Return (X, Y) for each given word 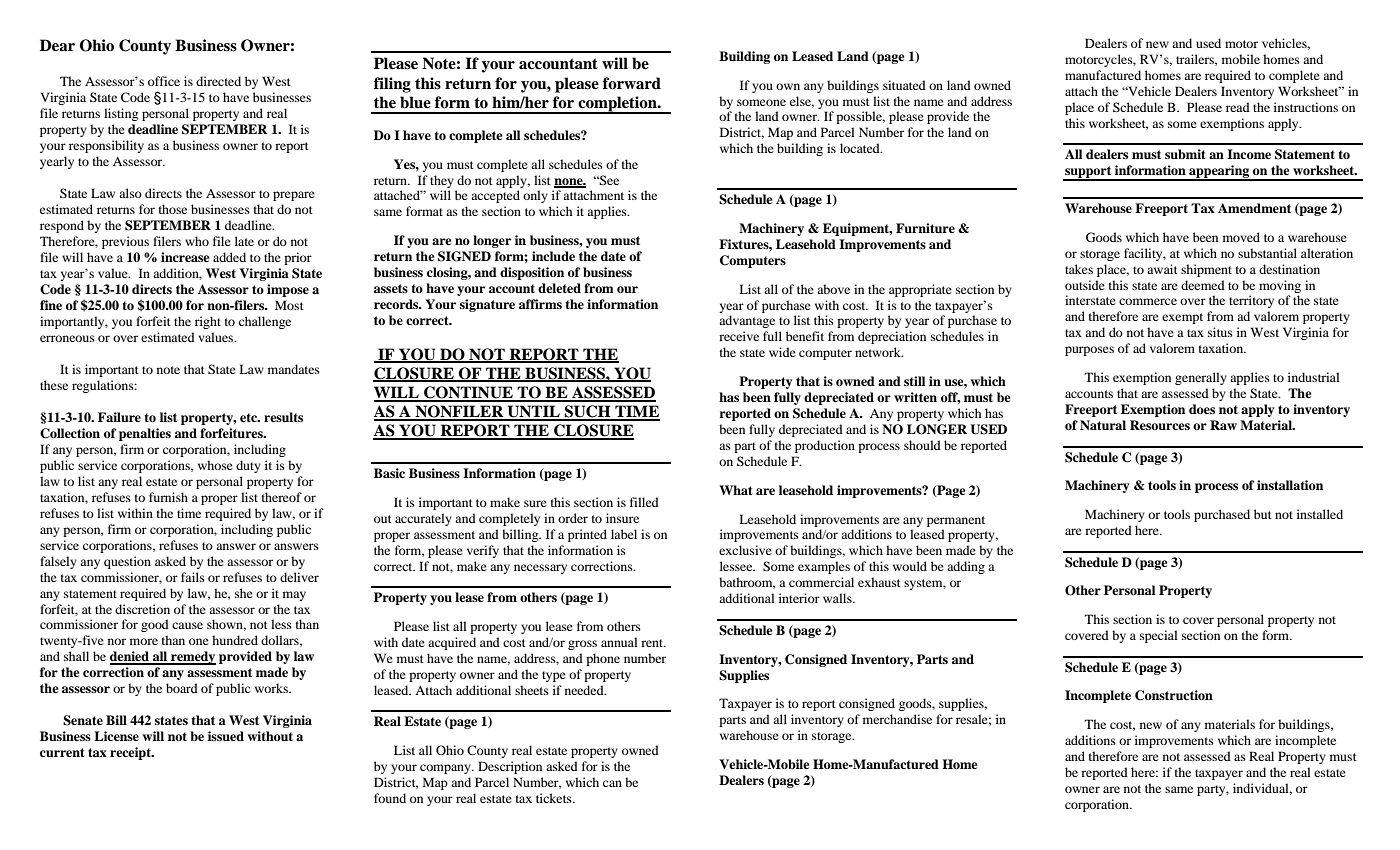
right (208, 322)
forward (632, 83)
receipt (131, 753)
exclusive (745, 550)
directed (218, 81)
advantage (747, 321)
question (127, 562)
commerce (1148, 301)
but (1263, 514)
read (1238, 107)
